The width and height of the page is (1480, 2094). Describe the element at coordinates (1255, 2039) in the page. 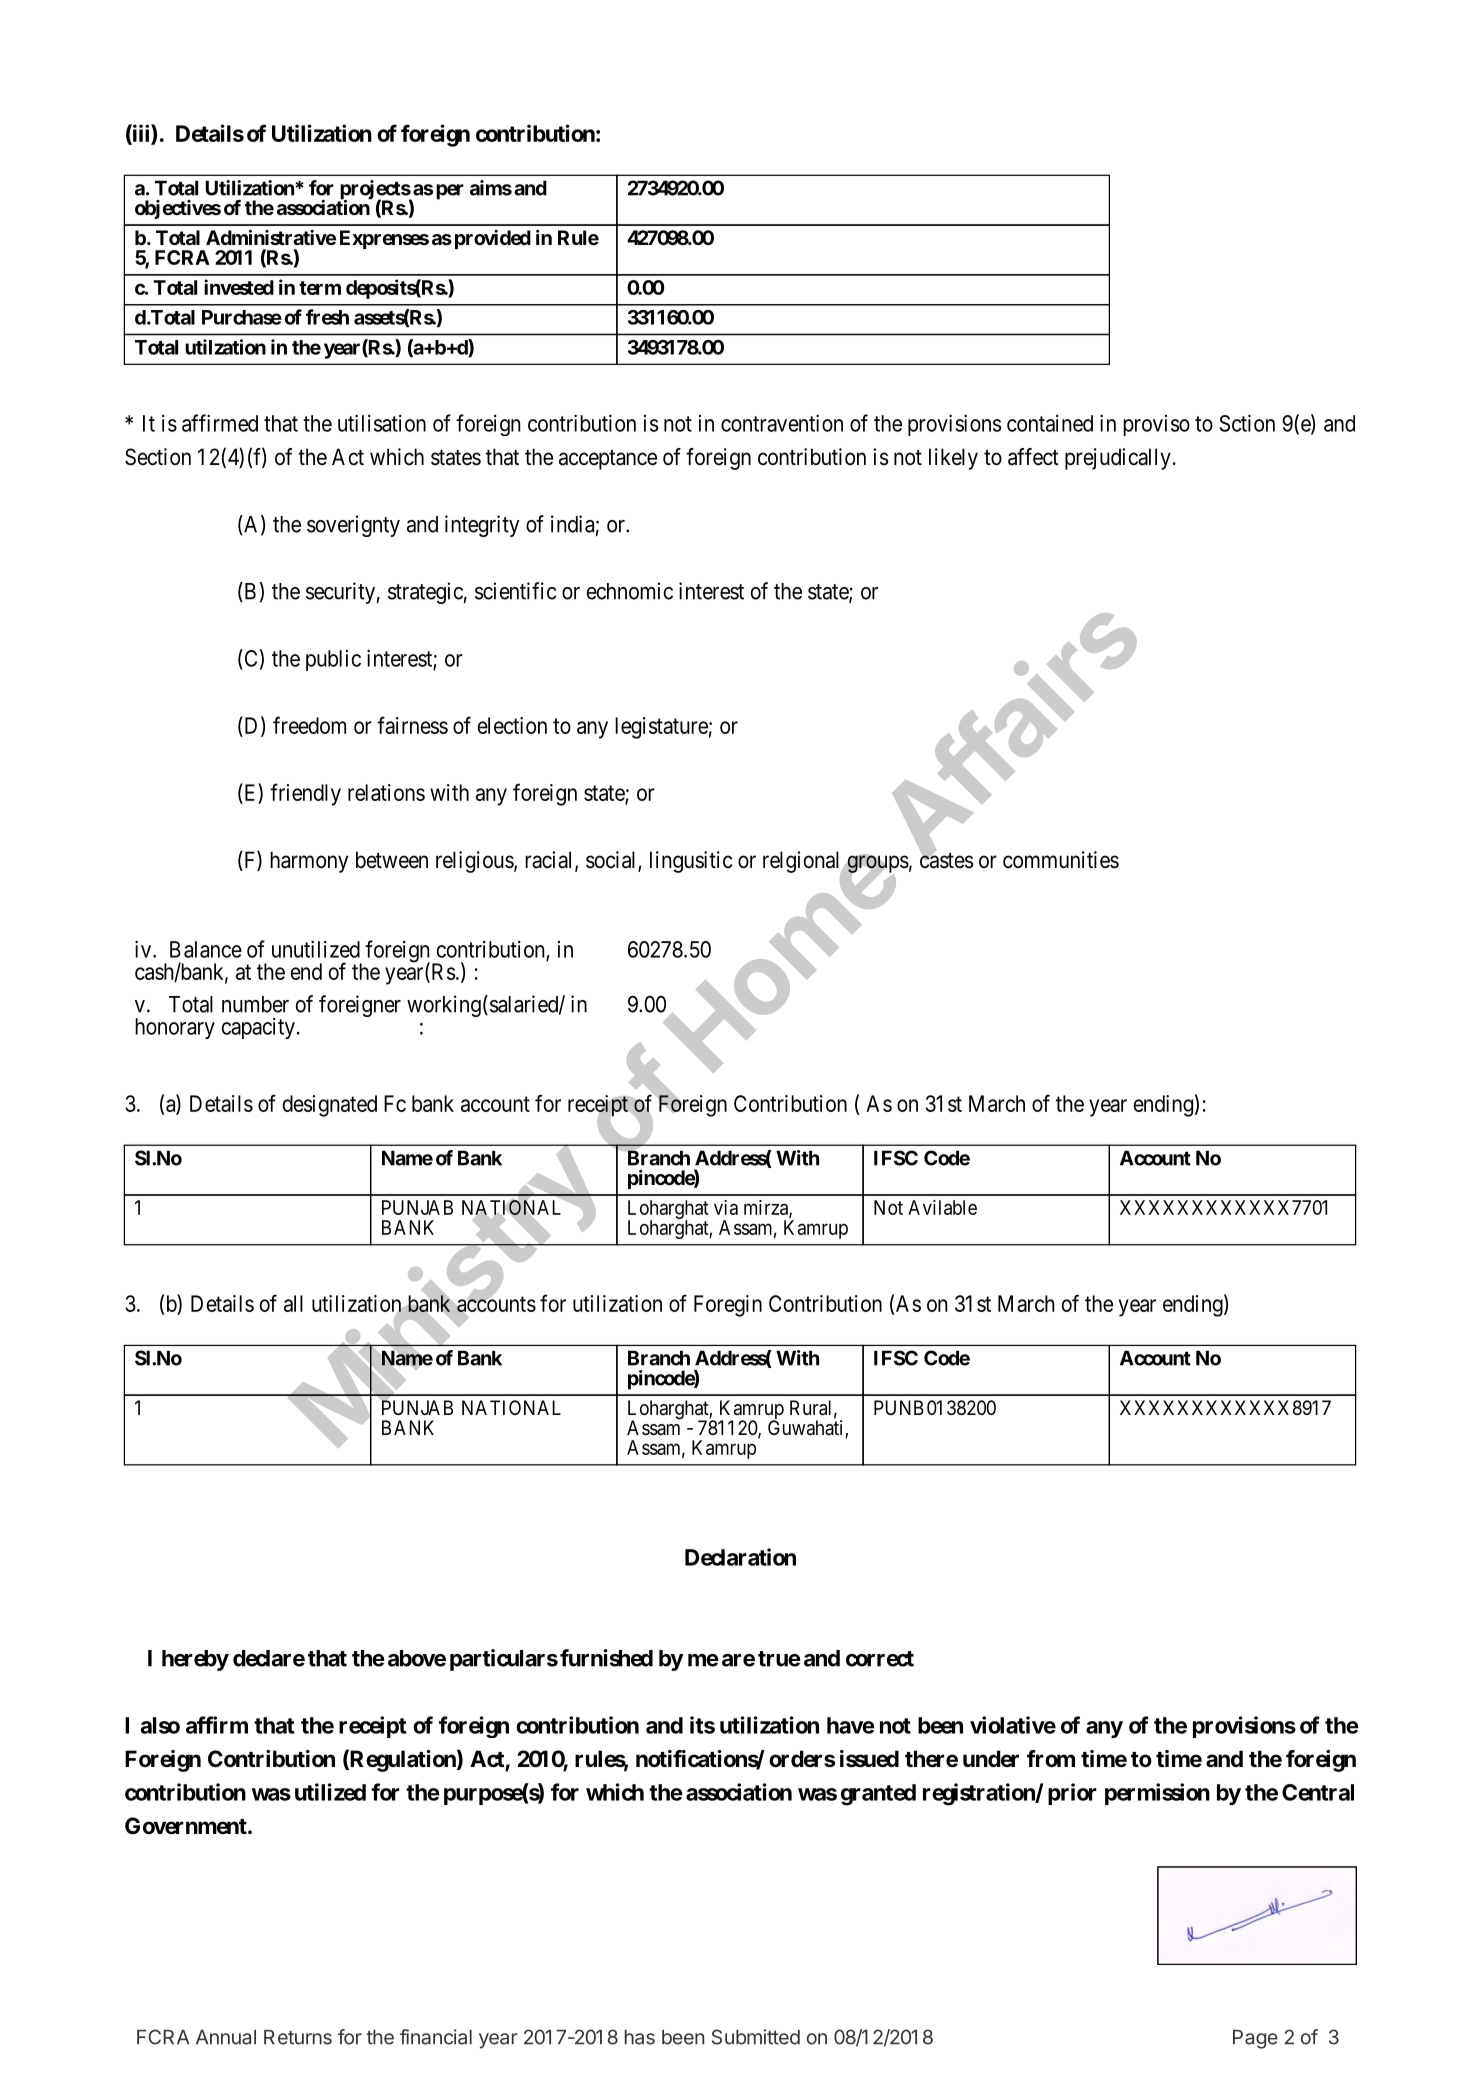

I see `Page` at that location.
